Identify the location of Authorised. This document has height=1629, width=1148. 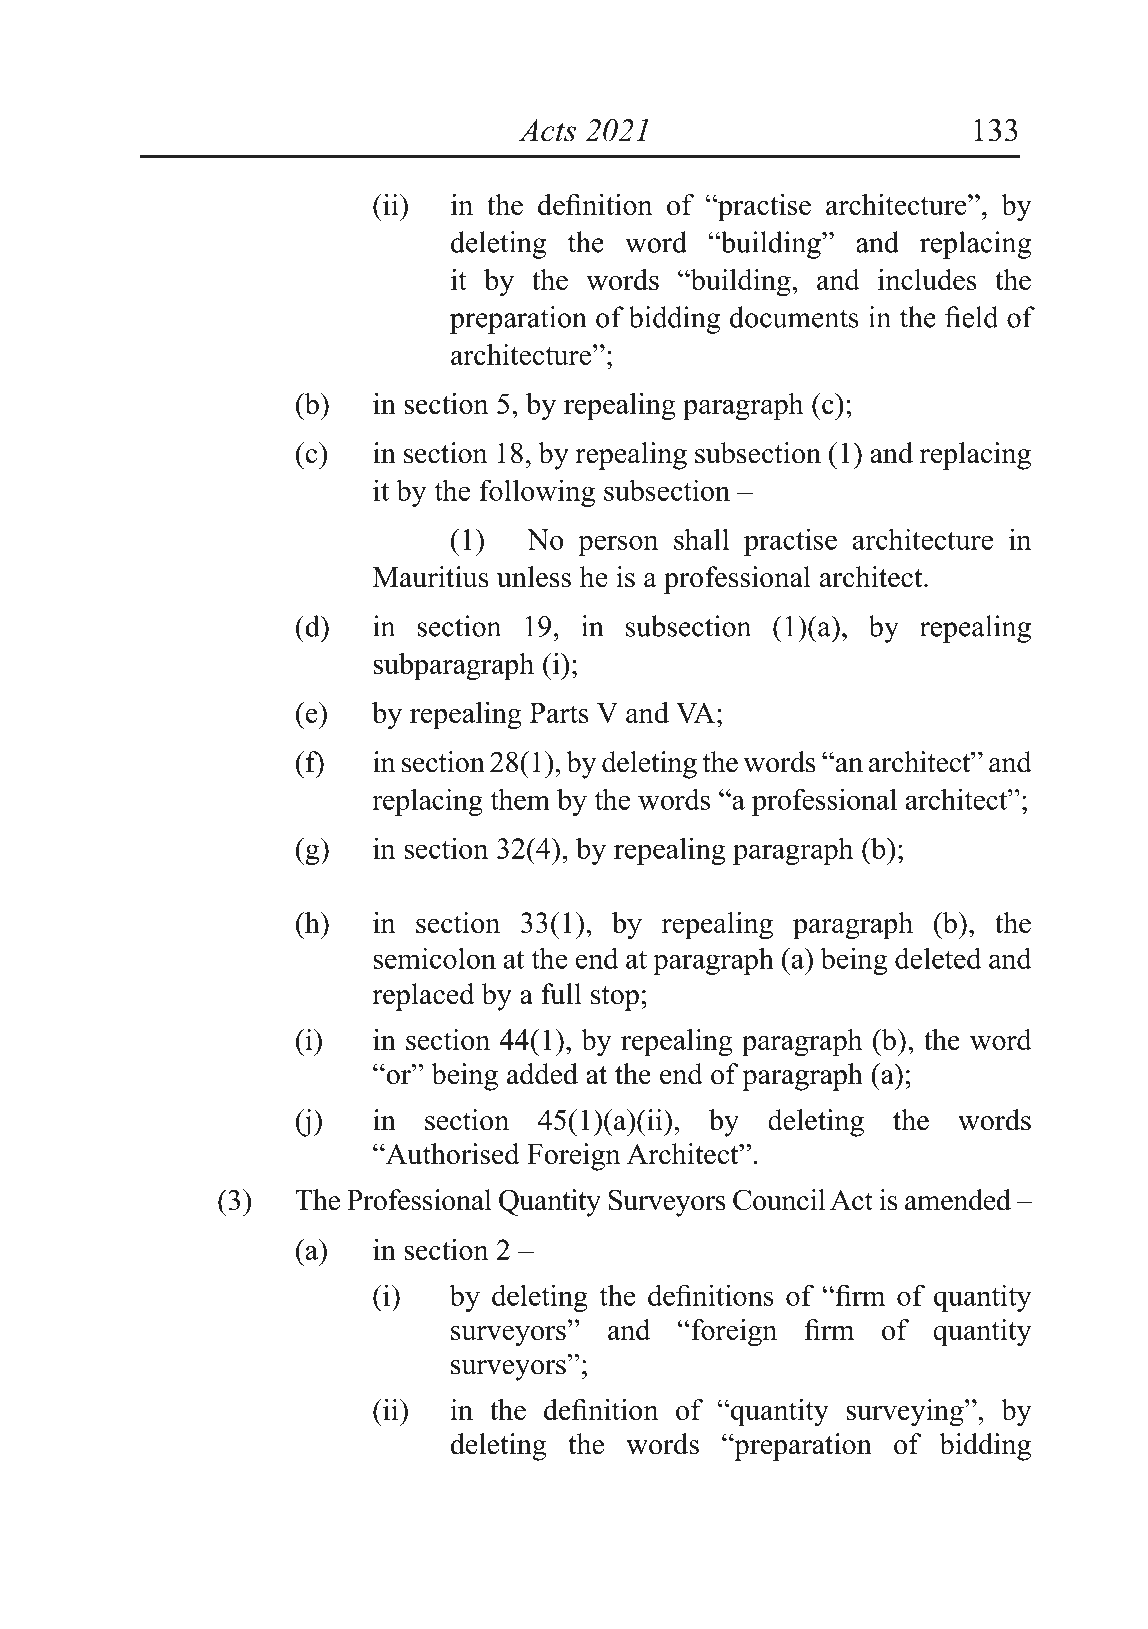
(451, 1154).
